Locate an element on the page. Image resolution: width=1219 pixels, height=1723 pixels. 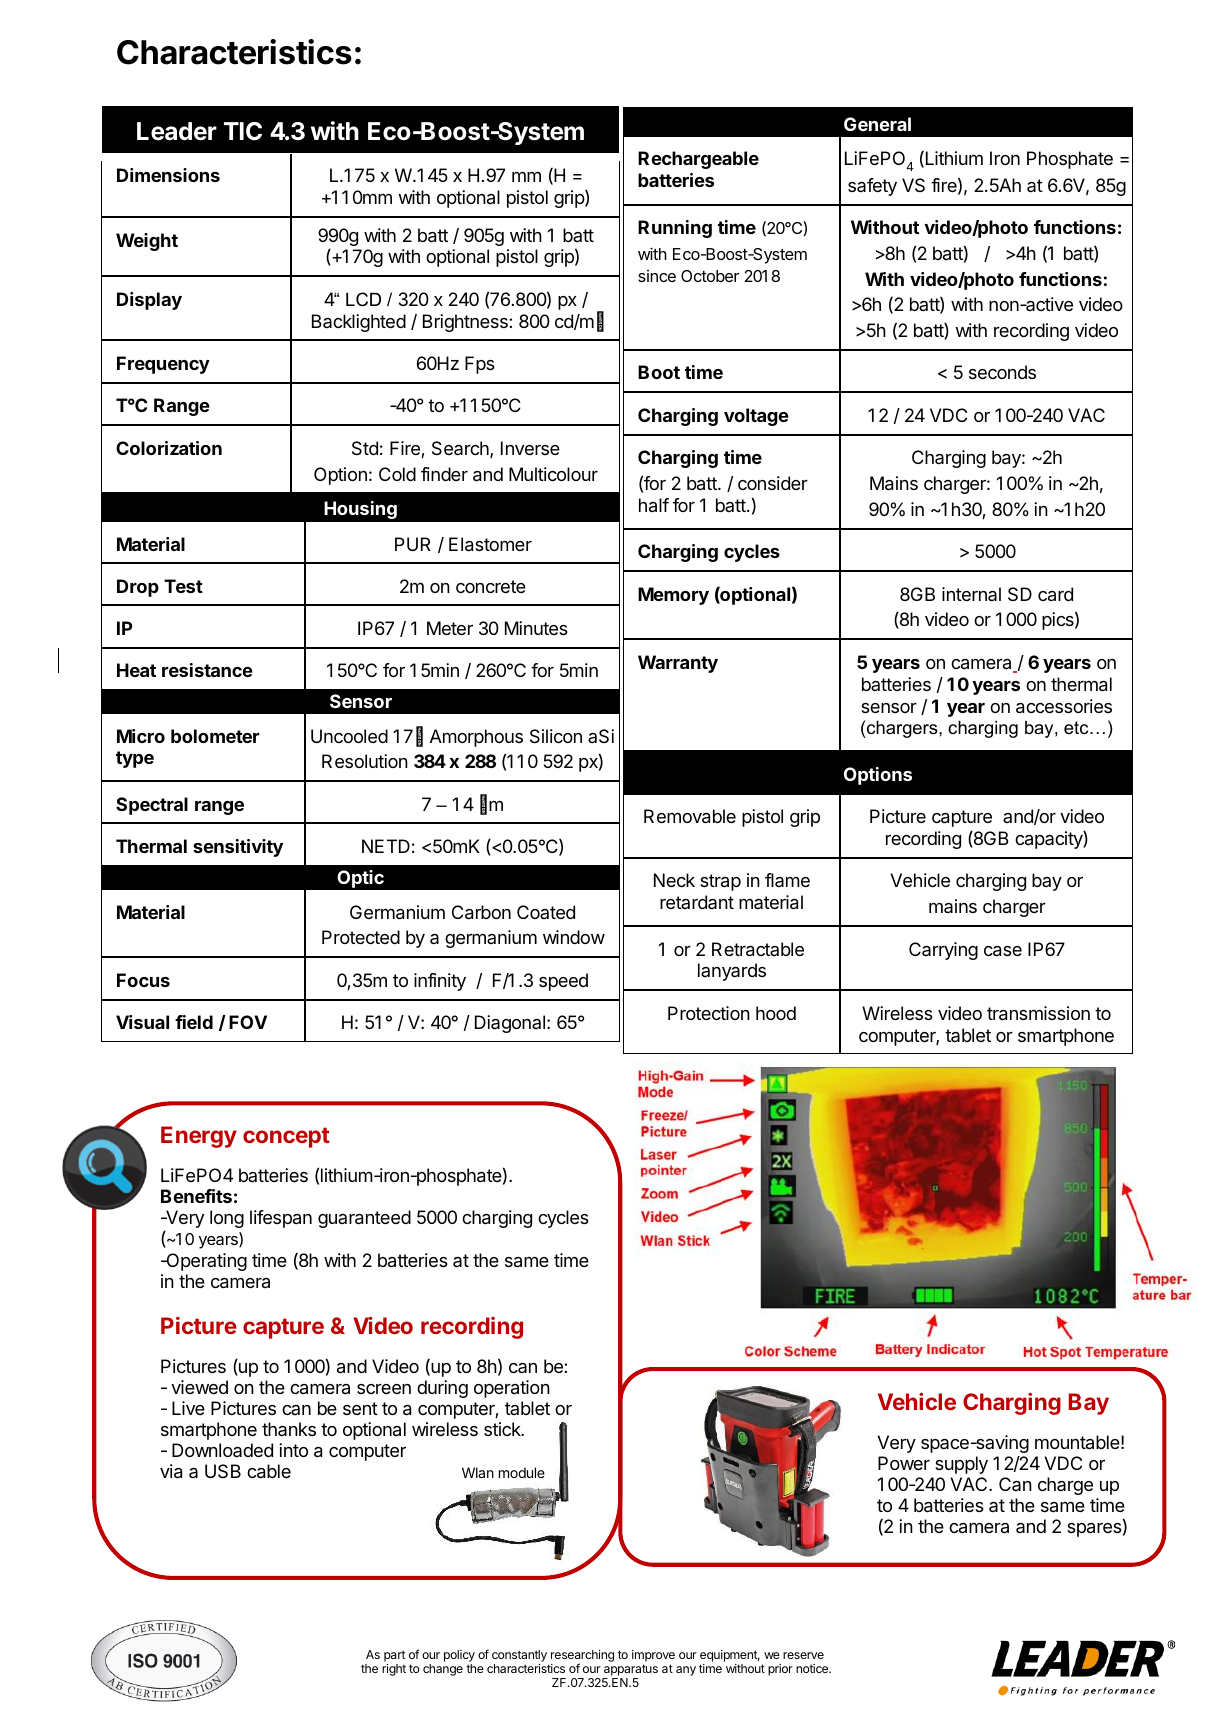
safety is located at coordinates (872, 187).
